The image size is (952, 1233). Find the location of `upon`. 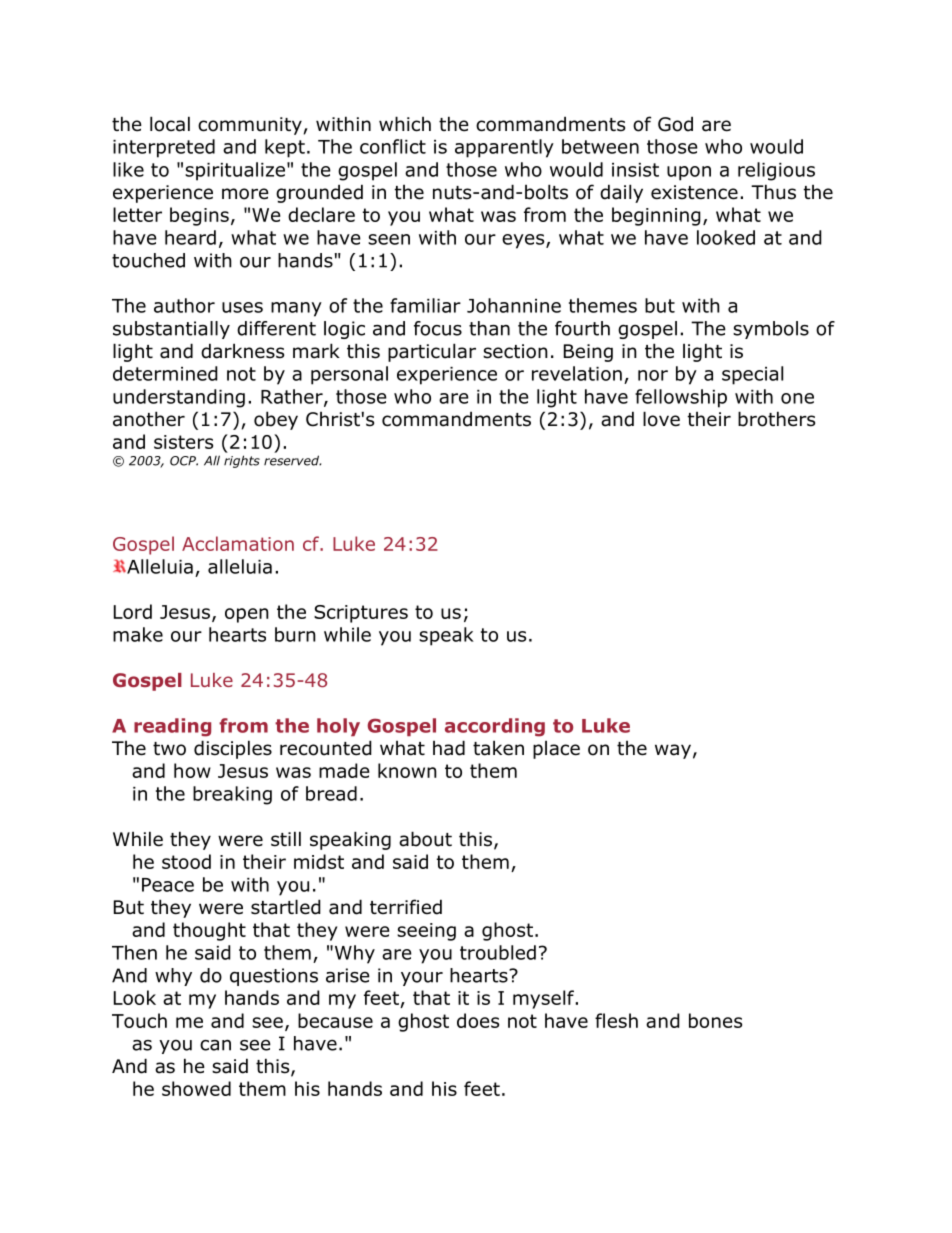

upon is located at coordinates (689, 173).
